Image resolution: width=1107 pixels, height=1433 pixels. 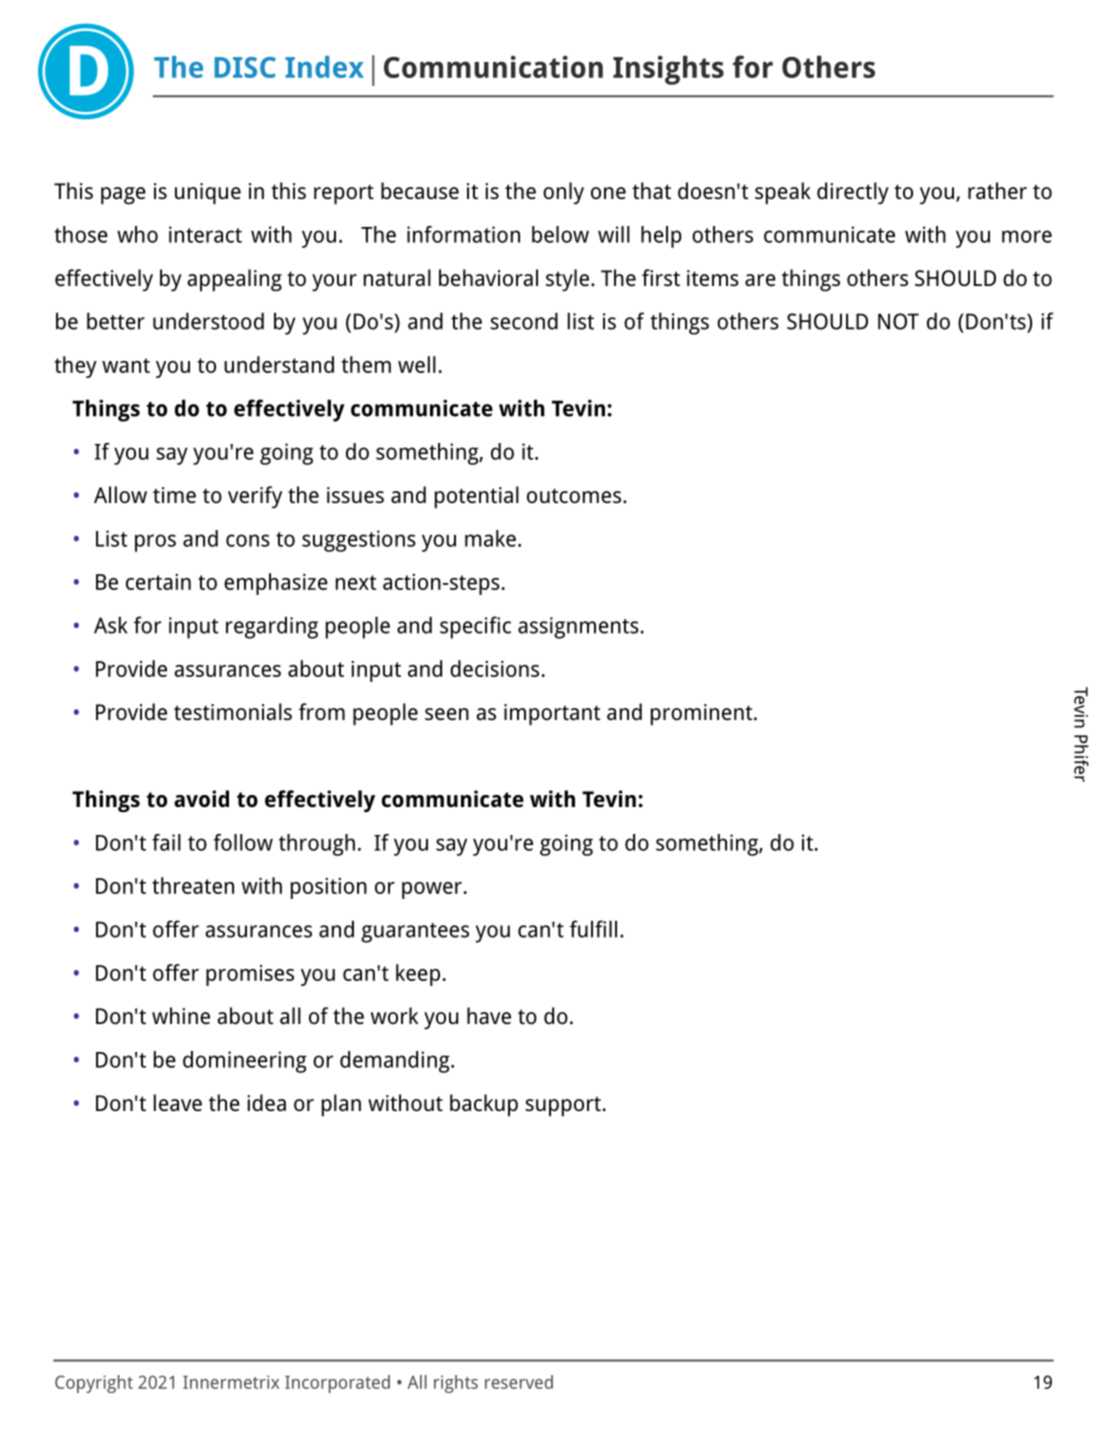 I want to click on prominent, so click(x=703, y=715).
